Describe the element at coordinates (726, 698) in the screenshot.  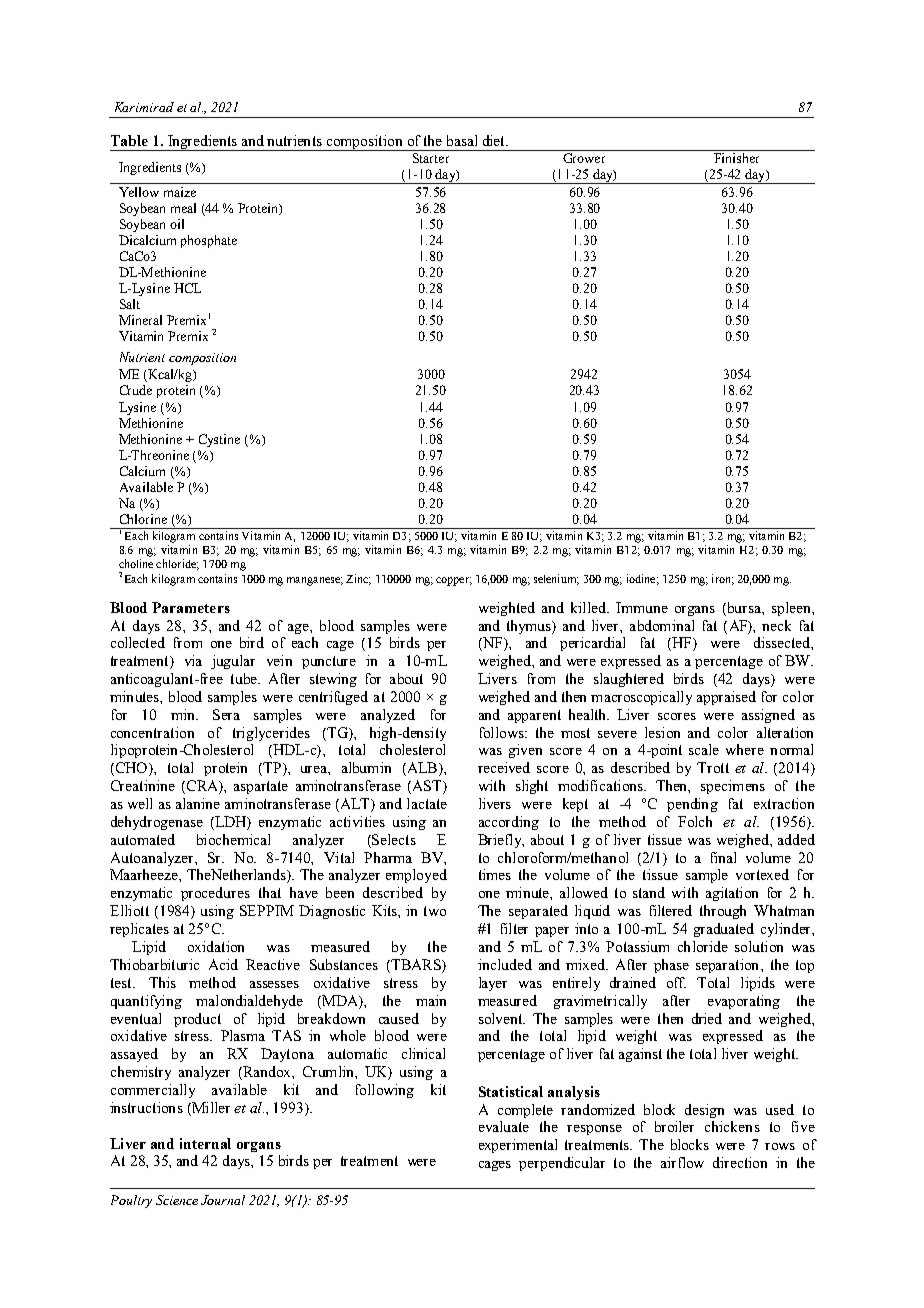
I see `appraised` at that location.
